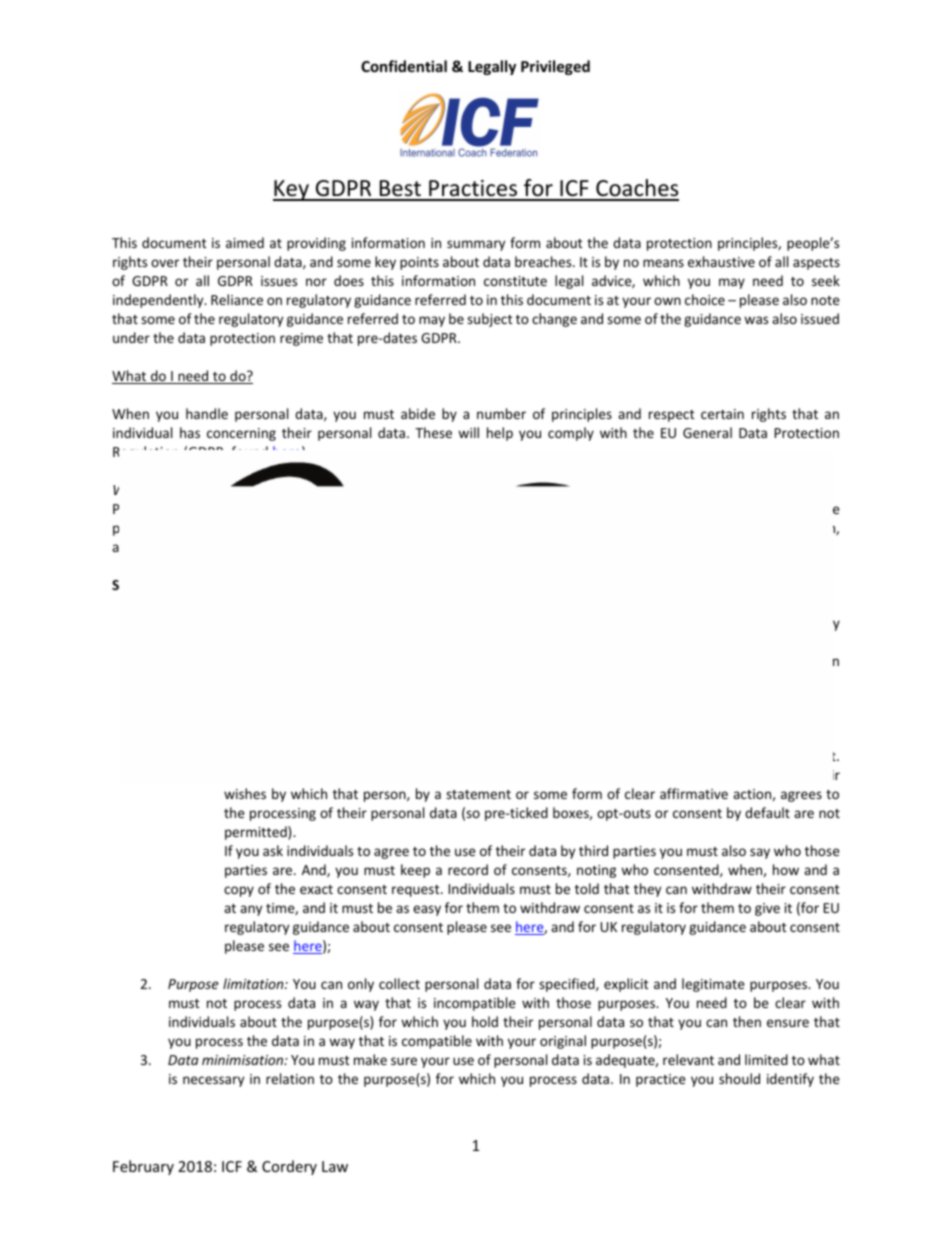  Describe the element at coordinates (213, 1081) in the page. I see `necessary` at that location.
